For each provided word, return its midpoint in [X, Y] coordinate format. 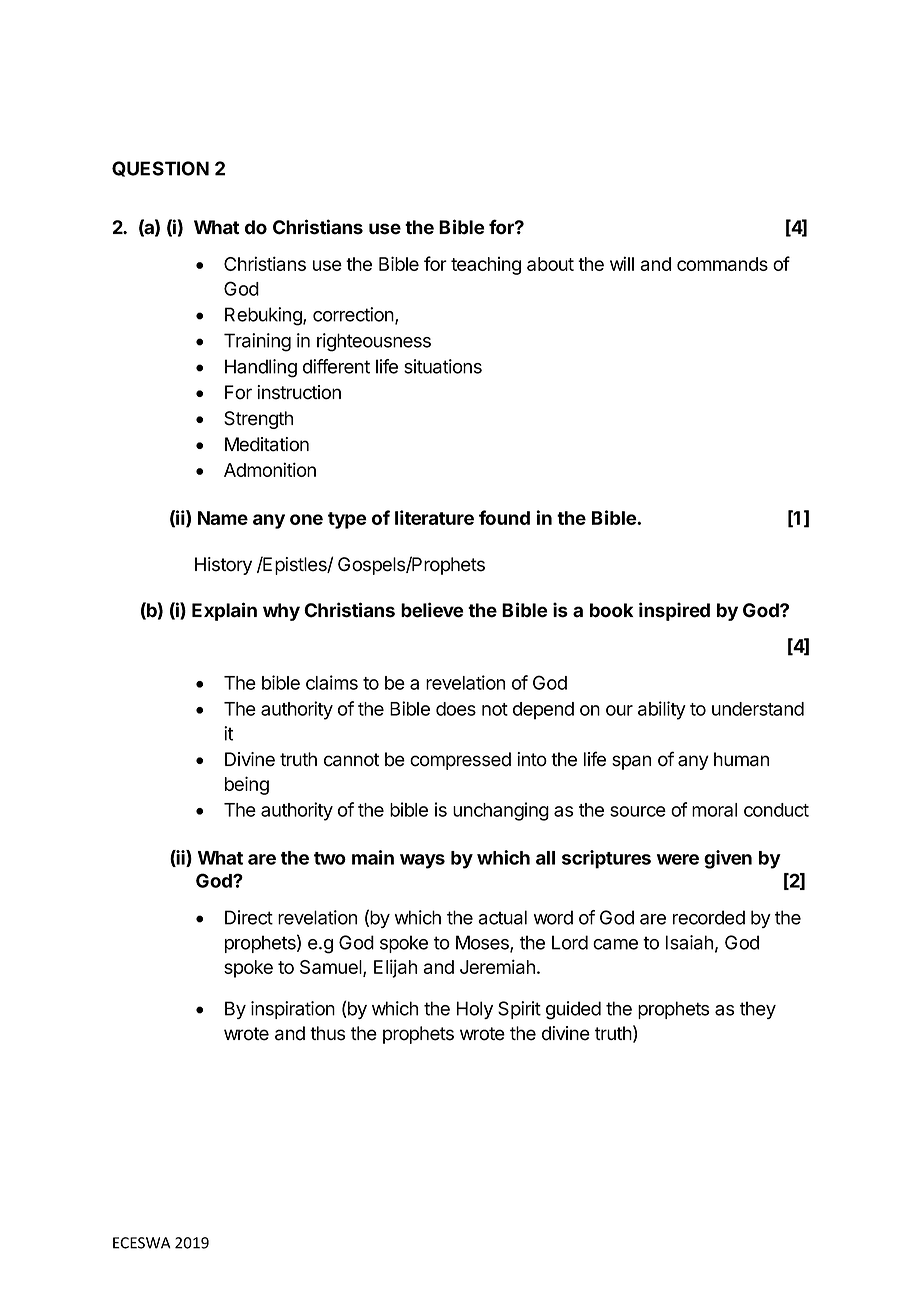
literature [434, 517]
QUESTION [160, 169]
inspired [674, 611]
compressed [460, 761]
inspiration [293, 1010]
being [247, 785]
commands [722, 264]
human [741, 759]
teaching [486, 266]
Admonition [270, 469]
